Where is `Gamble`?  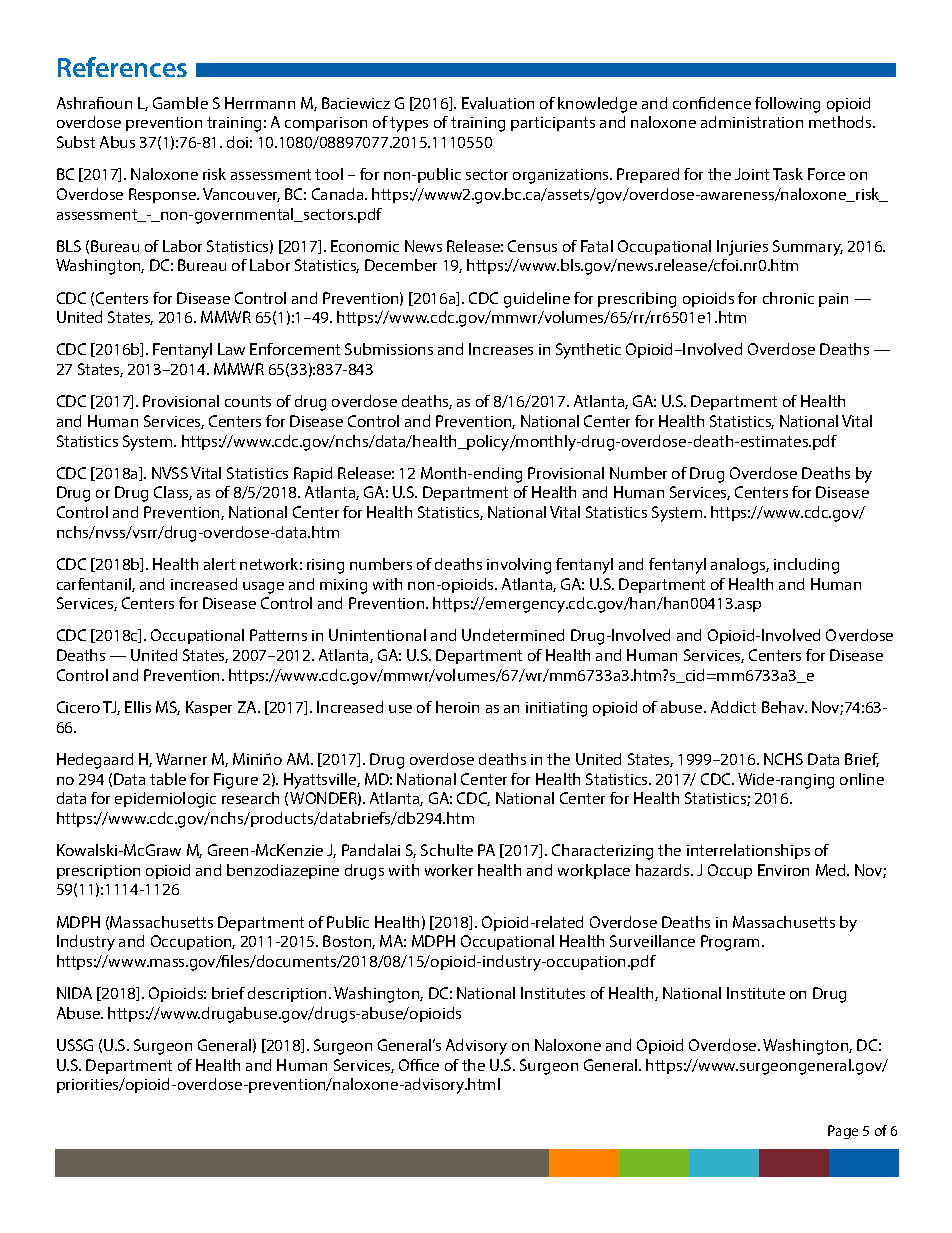
Gamble is located at coordinates (180, 103).
